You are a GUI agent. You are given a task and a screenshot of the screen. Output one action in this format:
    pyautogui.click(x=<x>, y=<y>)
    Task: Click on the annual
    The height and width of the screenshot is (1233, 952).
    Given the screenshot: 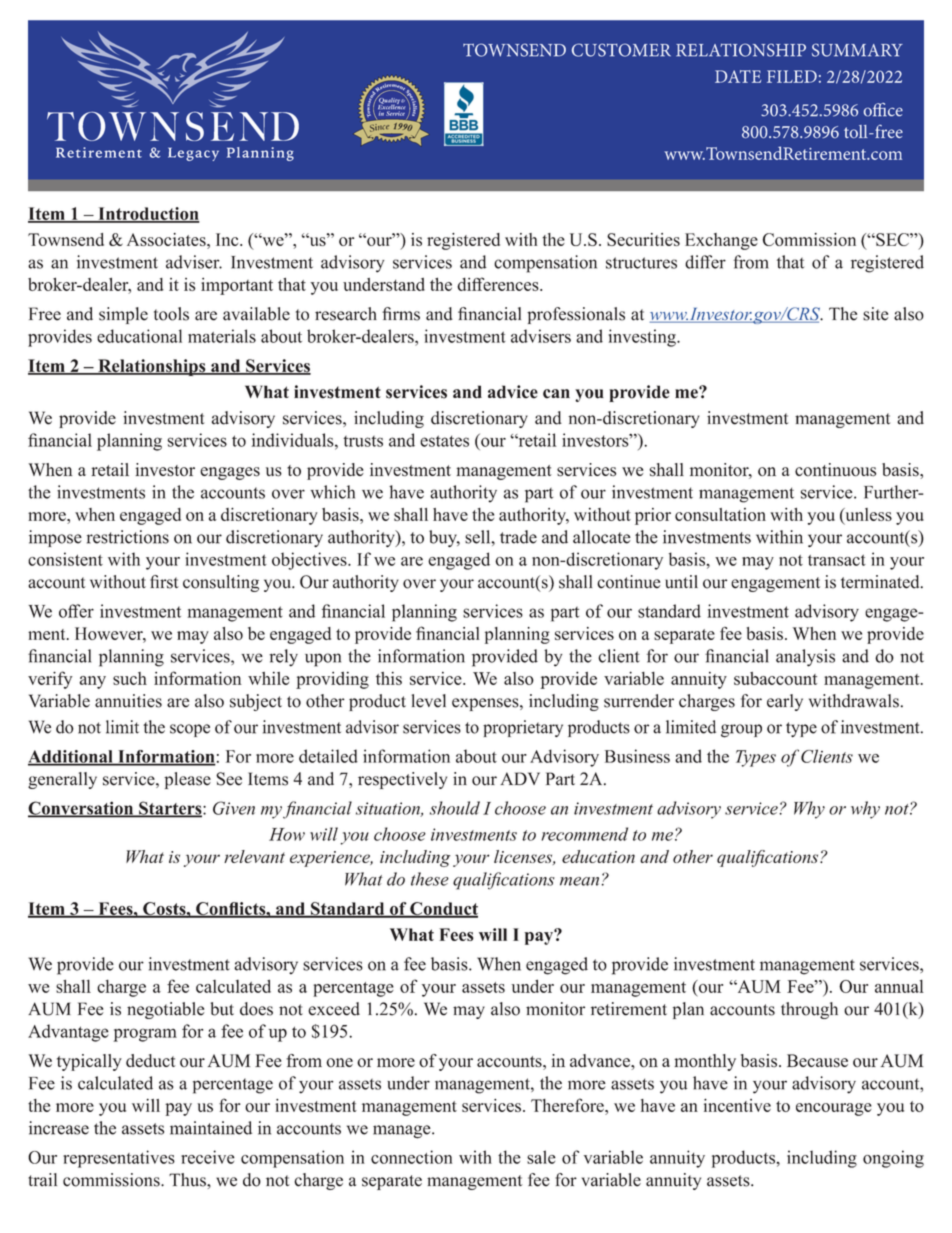 What is the action you would take?
    pyautogui.click(x=899, y=986)
